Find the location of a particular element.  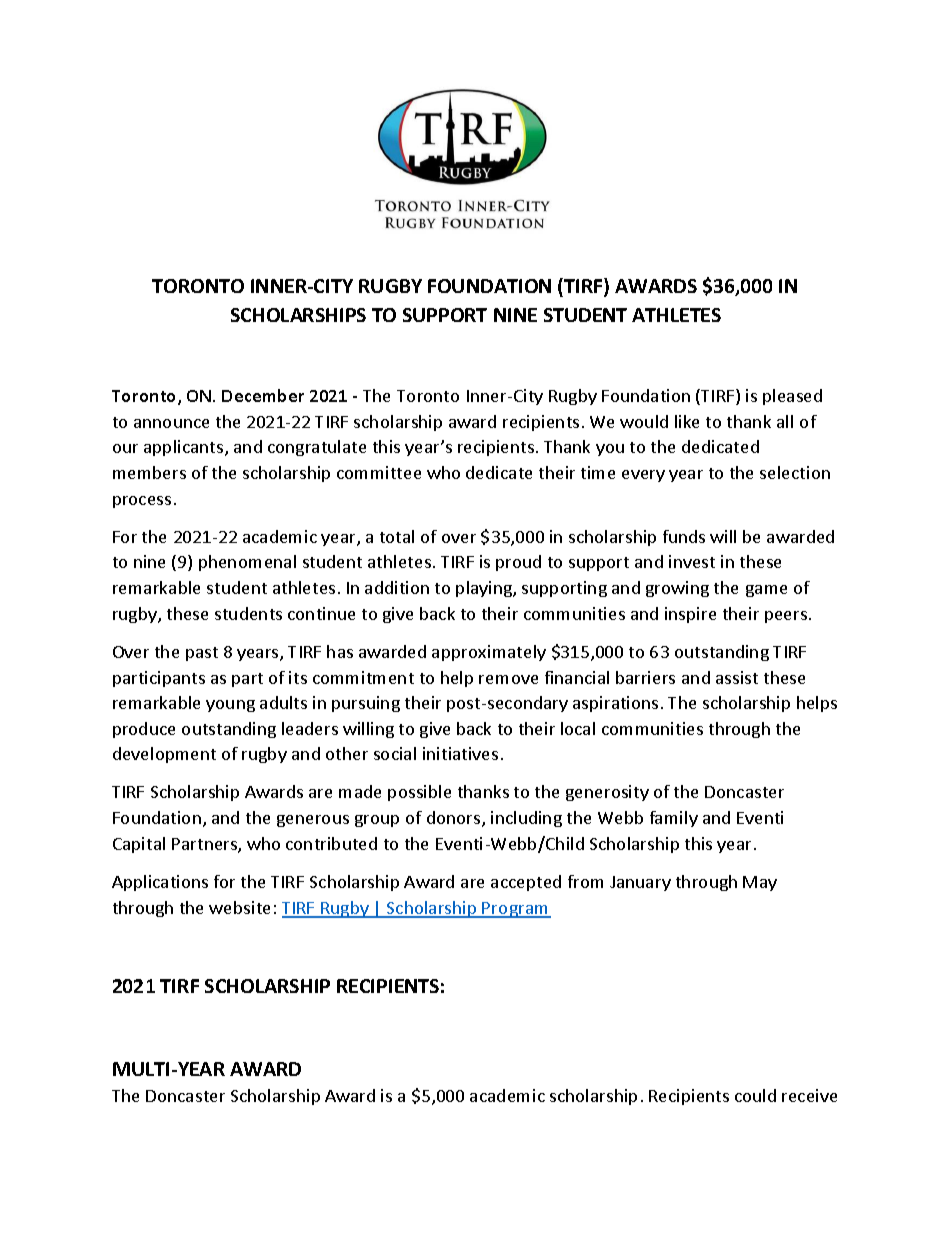

committee is located at coordinates (379, 472).
